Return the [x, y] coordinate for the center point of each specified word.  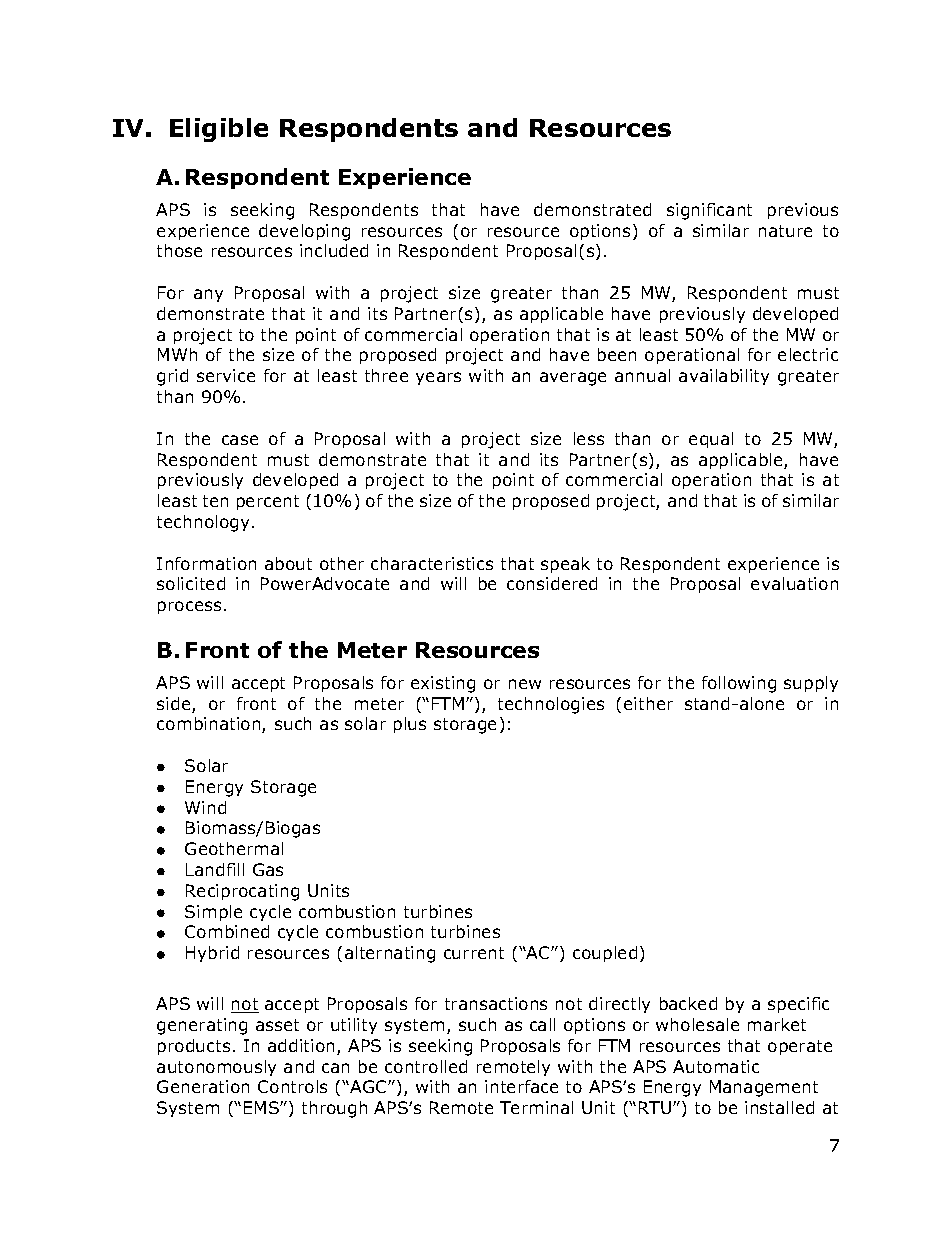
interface [521, 1086]
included [334, 250]
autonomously [216, 1068]
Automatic [716, 1066]
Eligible [219, 130]
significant [709, 211]
